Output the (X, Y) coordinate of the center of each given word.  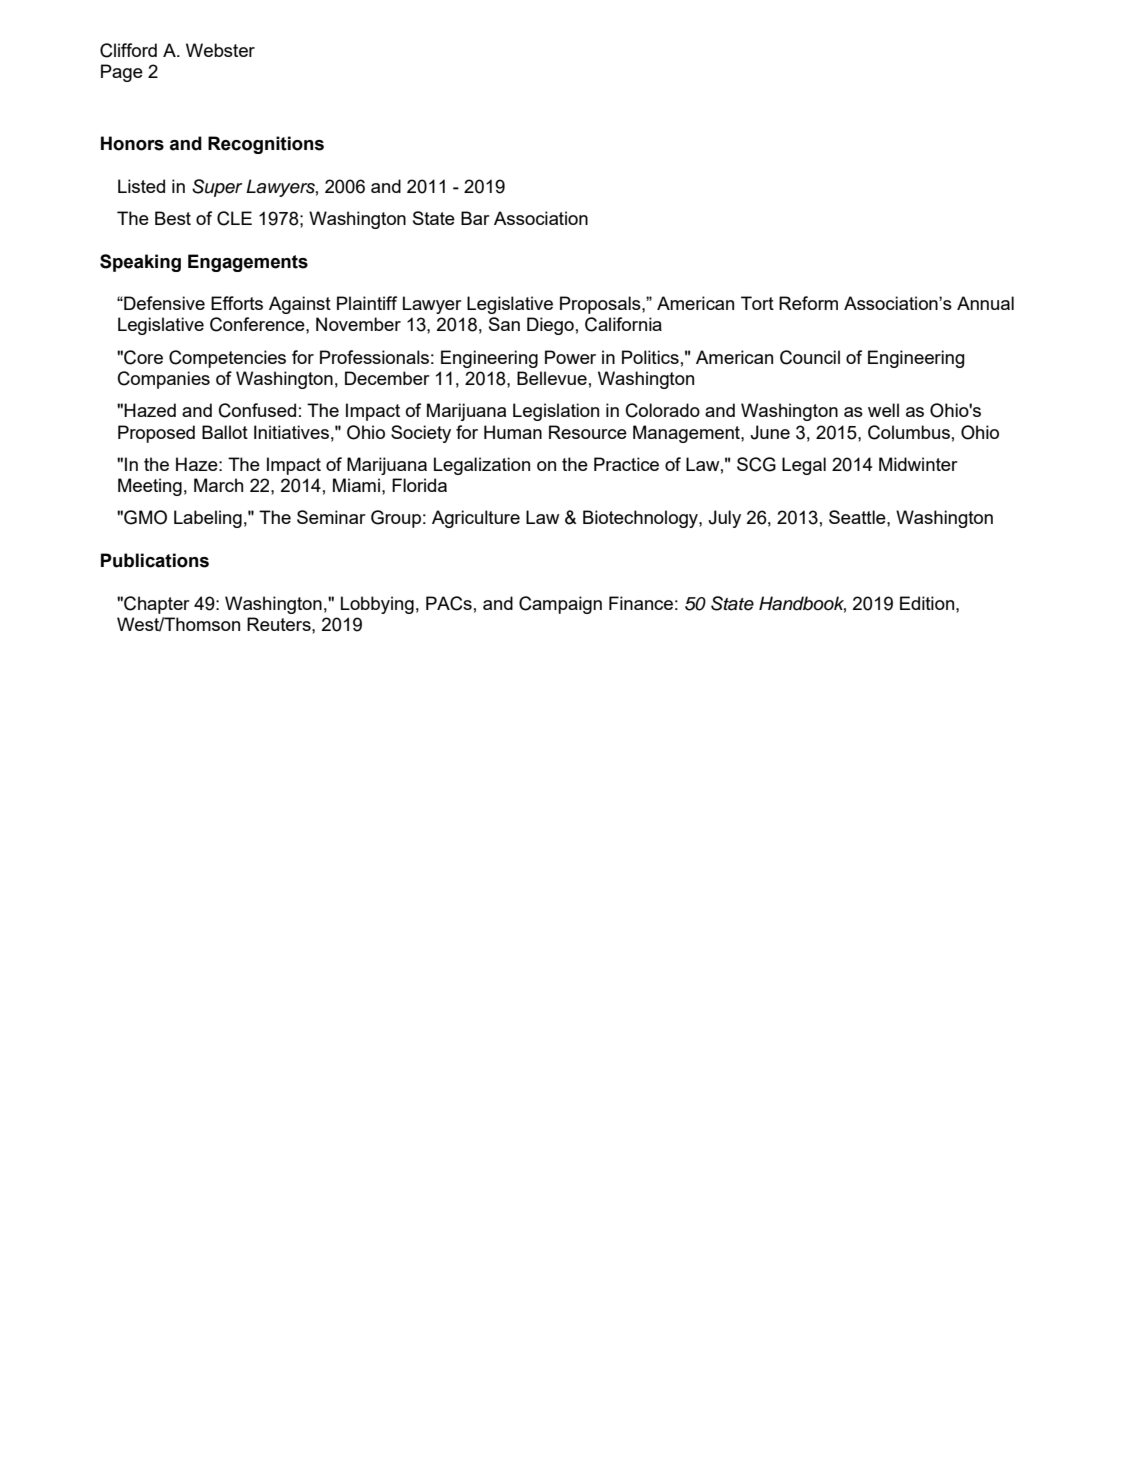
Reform (808, 303)
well (883, 410)
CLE (234, 218)
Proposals (601, 305)
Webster (220, 50)
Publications (155, 560)
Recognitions (266, 145)
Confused (257, 410)
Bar (475, 218)
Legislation (556, 412)
